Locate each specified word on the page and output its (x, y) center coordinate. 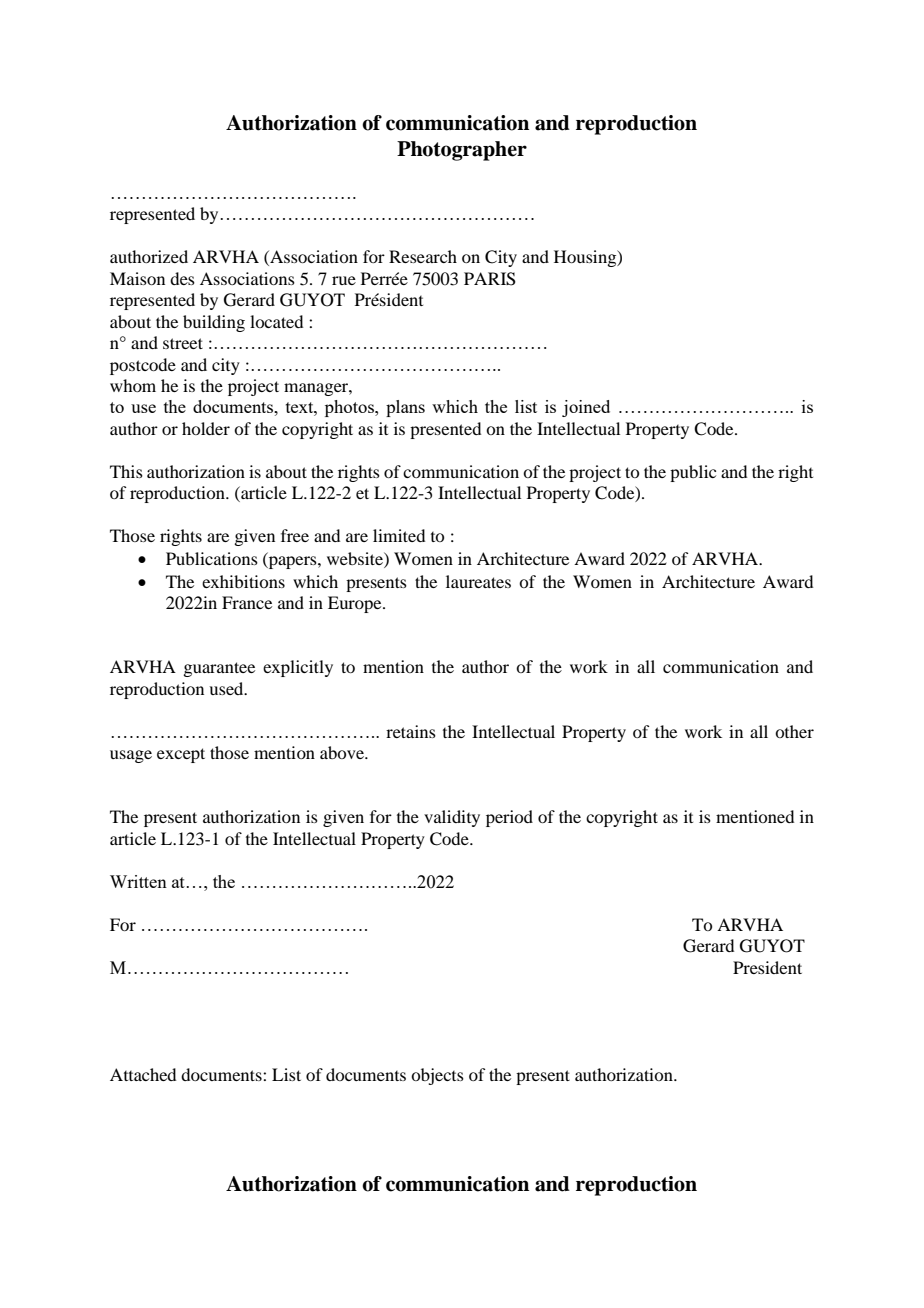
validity (452, 818)
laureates (478, 581)
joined (586, 408)
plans (405, 408)
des (182, 278)
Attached (143, 1074)
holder (206, 428)
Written (138, 881)
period (509, 818)
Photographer (462, 151)
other (794, 731)
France (247, 602)
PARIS (490, 279)
